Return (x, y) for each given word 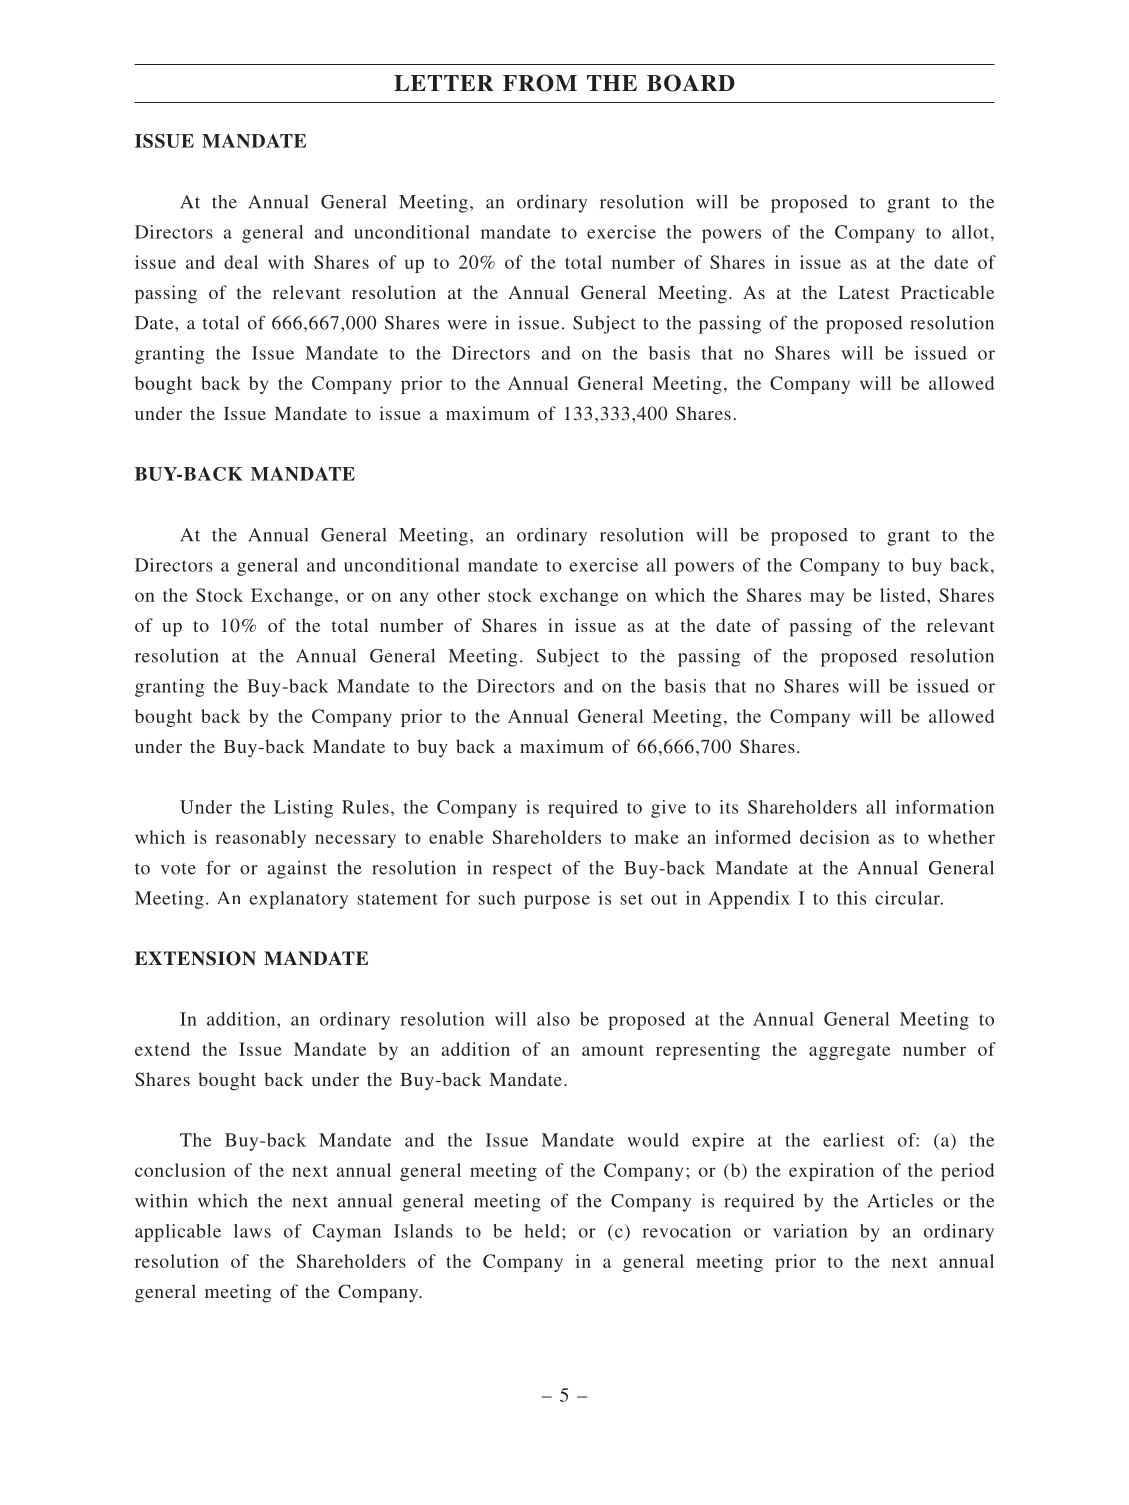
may (827, 599)
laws (252, 1231)
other (458, 595)
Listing (303, 809)
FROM (540, 83)
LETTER (444, 83)
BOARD (691, 83)
